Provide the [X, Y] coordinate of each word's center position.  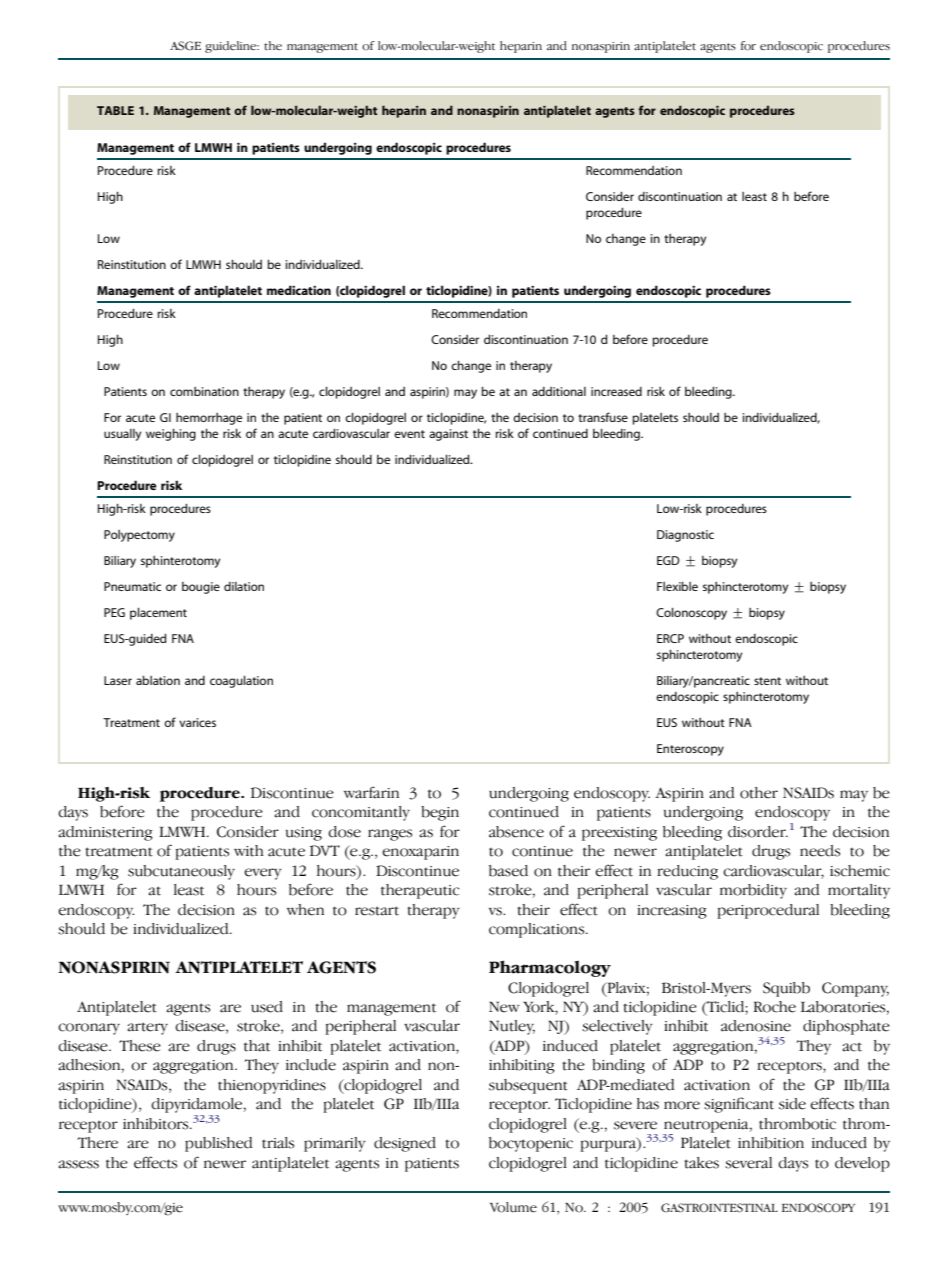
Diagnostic [685, 536]
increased [616, 391]
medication [299, 290]
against [448, 435]
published [219, 1144]
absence [516, 832]
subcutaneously [181, 872]
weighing [171, 434]
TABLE [115, 110]
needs [820, 851]
